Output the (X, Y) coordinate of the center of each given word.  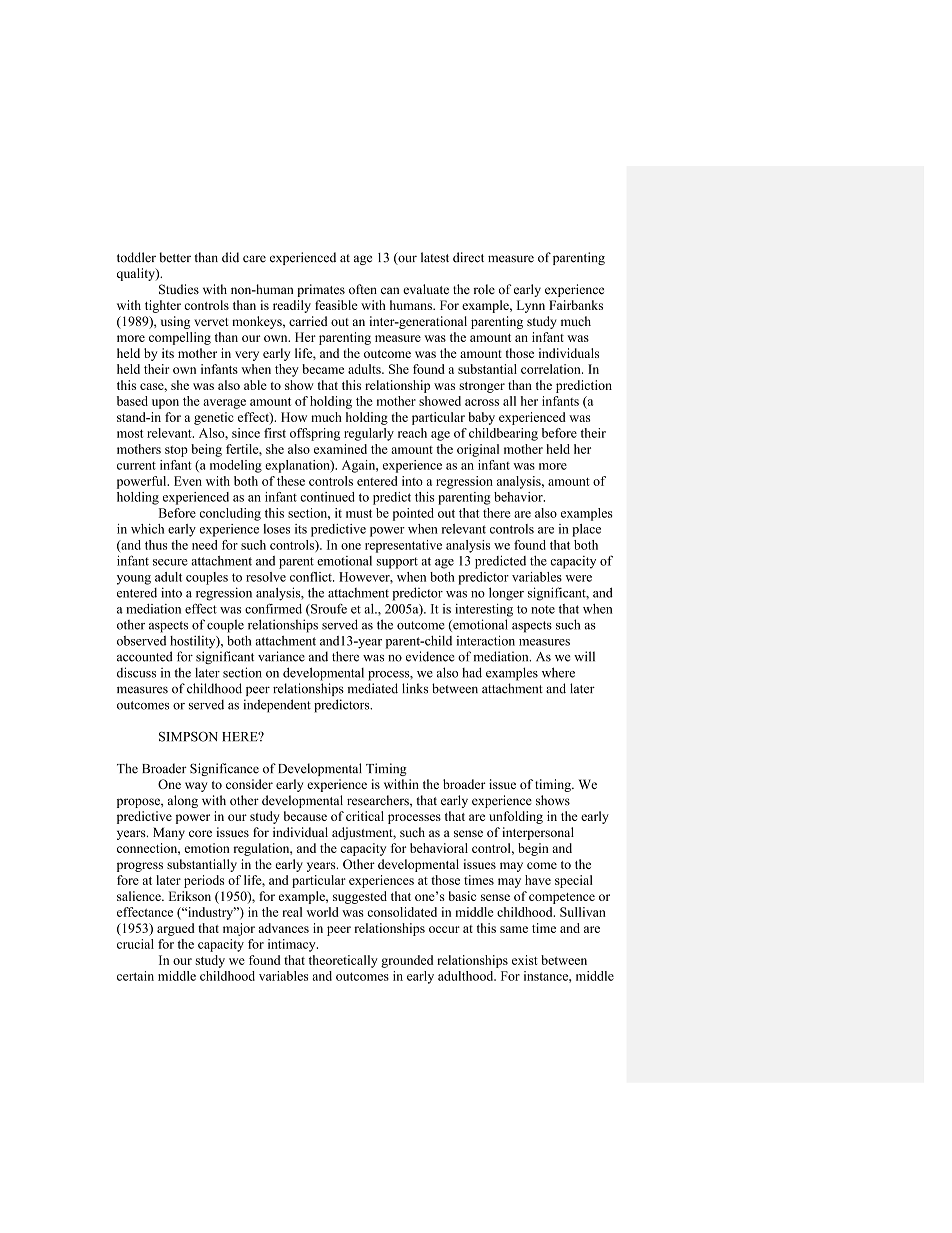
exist (525, 960)
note (543, 610)
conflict (312, 577)
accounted (145, 656)
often (363, 289)
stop (176, 451)
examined (340, 449)
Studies (179, 289)
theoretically (343, 961)
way (196, 787)
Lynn (531, 306)
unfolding (516, 817)
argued (176, 929)
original (478, 450)
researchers (379, 800)
